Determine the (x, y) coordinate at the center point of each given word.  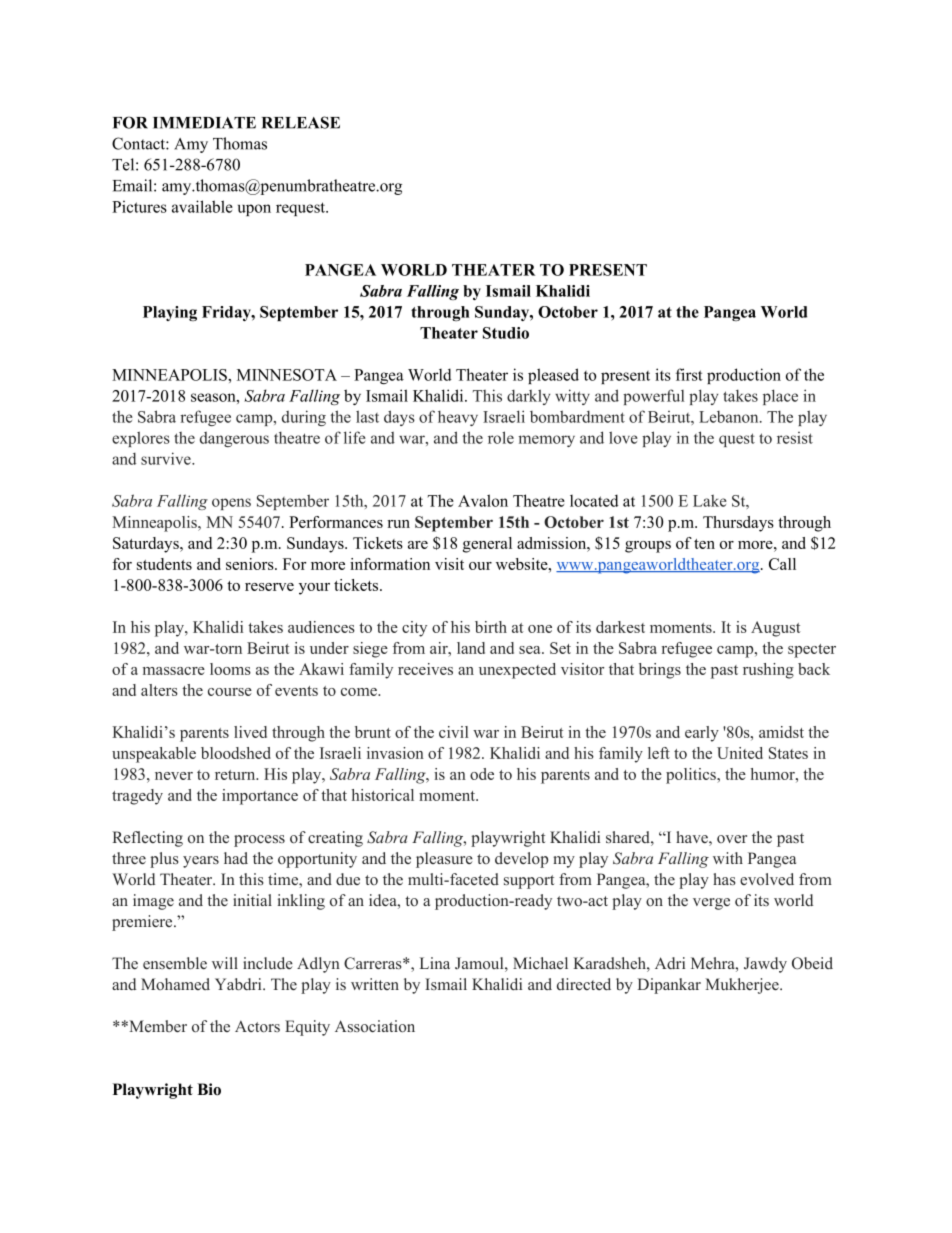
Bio (209, 1089)
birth (491, 627)
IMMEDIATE (204, 123)
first (689, 374)
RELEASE (301, 122)
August (776, 629)
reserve (269, 587)
